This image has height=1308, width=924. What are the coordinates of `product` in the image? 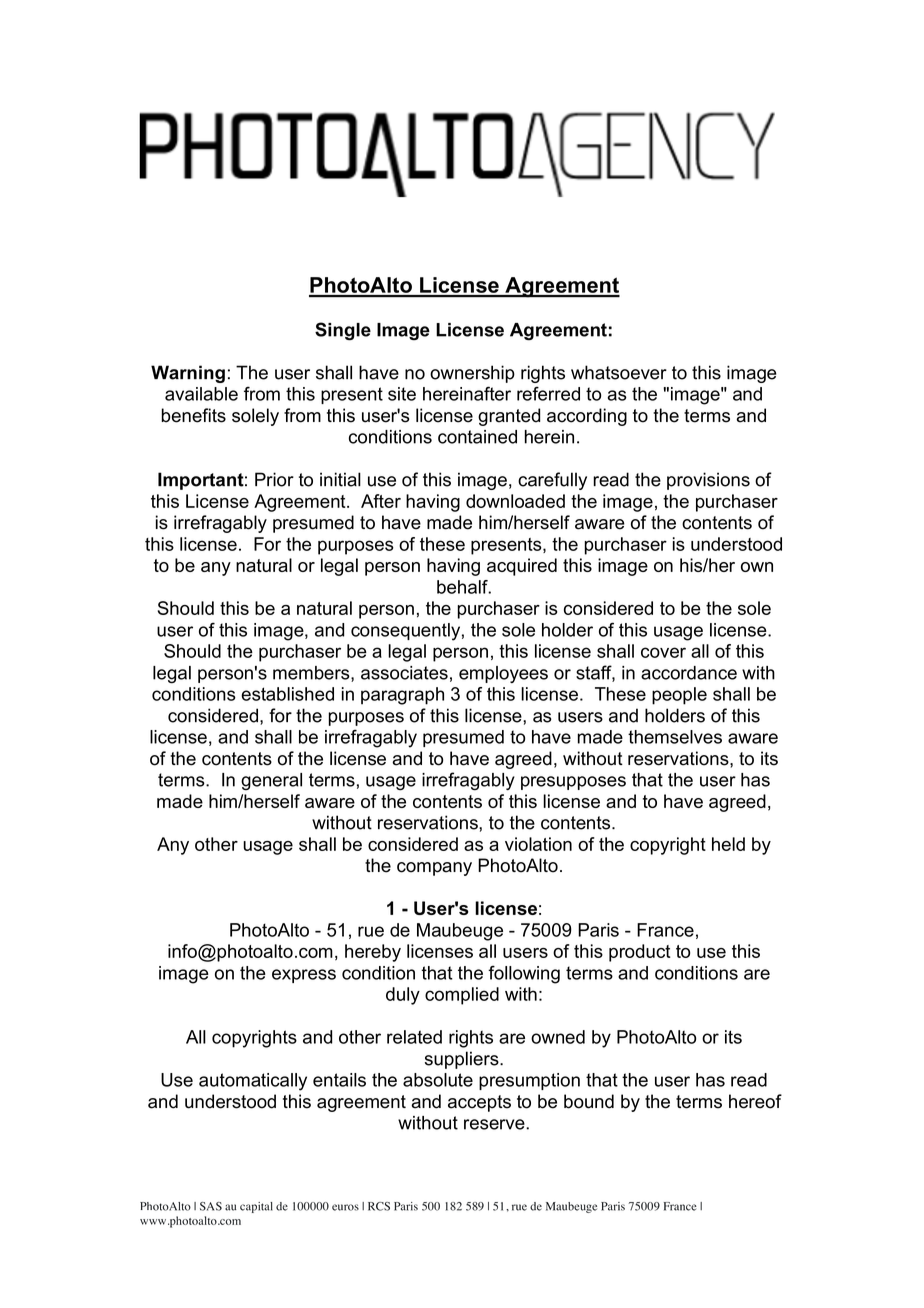 It's located at (640, 953).
